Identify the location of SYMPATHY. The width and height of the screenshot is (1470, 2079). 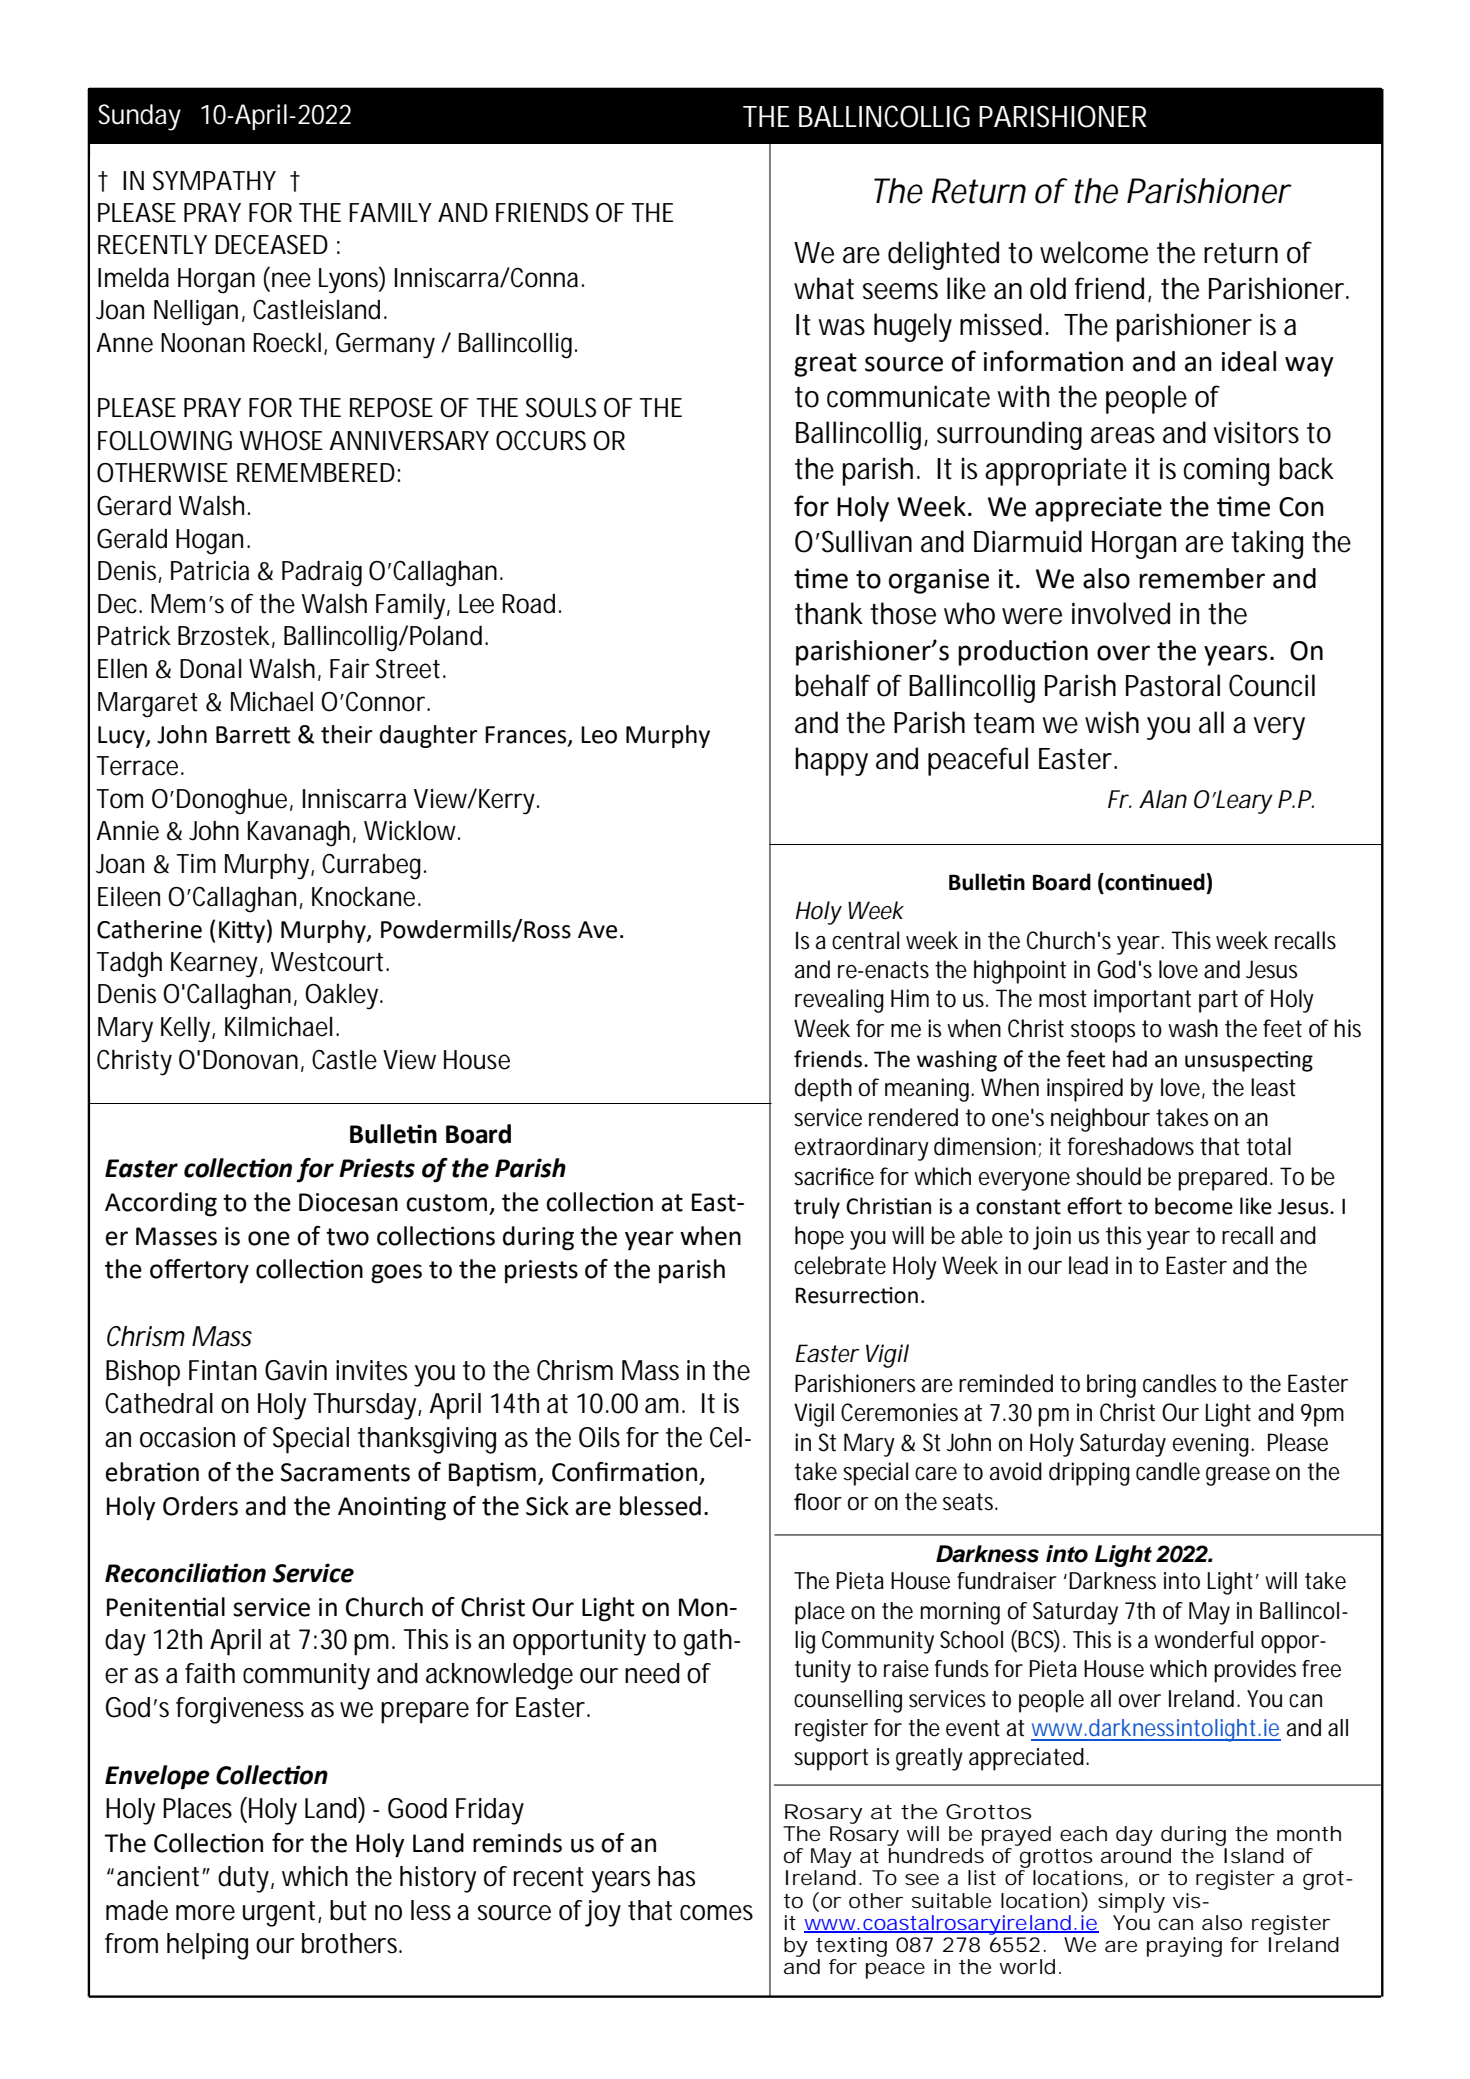
(214, 181).
